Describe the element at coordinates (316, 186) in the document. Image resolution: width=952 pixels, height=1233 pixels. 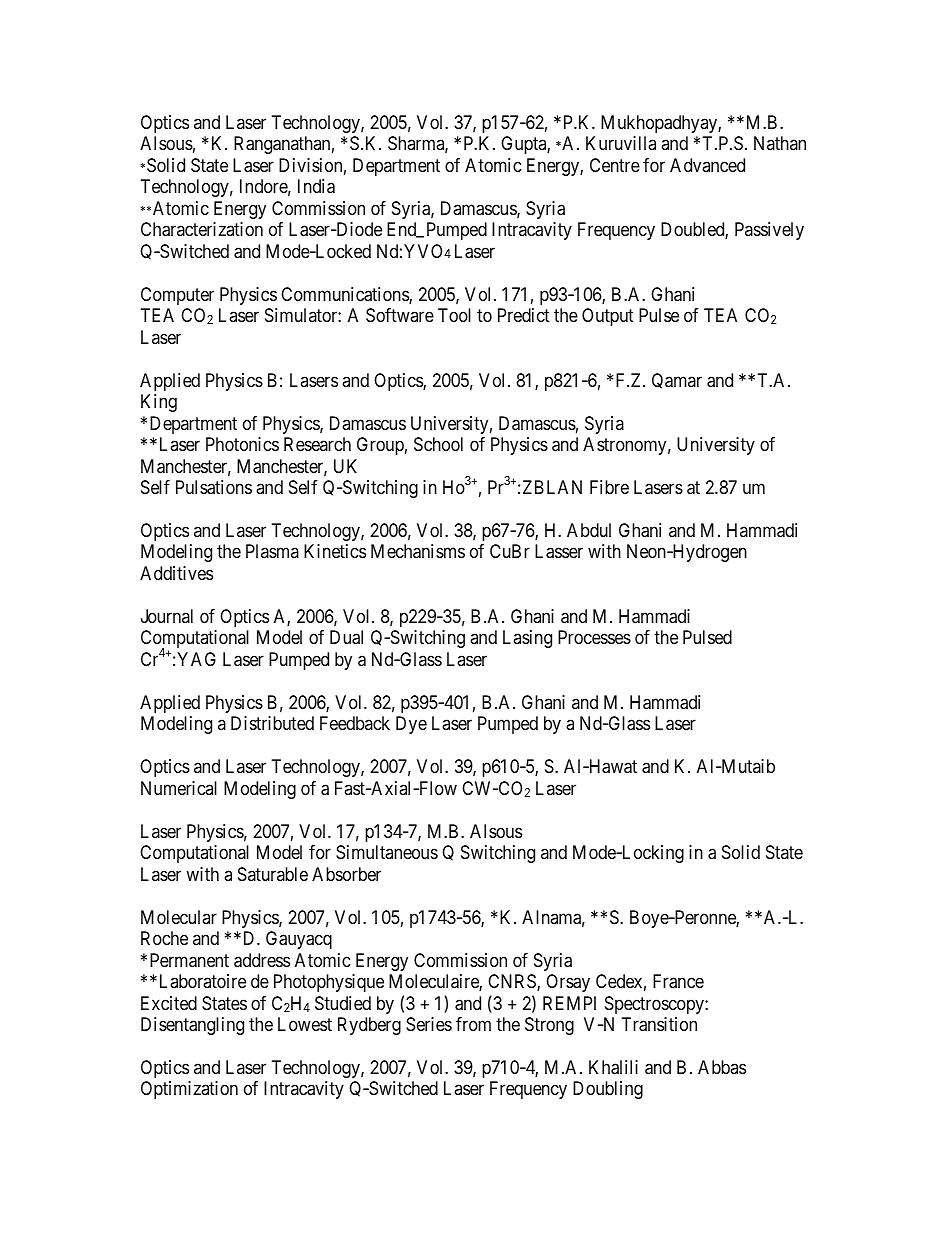
I see `India` at that location.
